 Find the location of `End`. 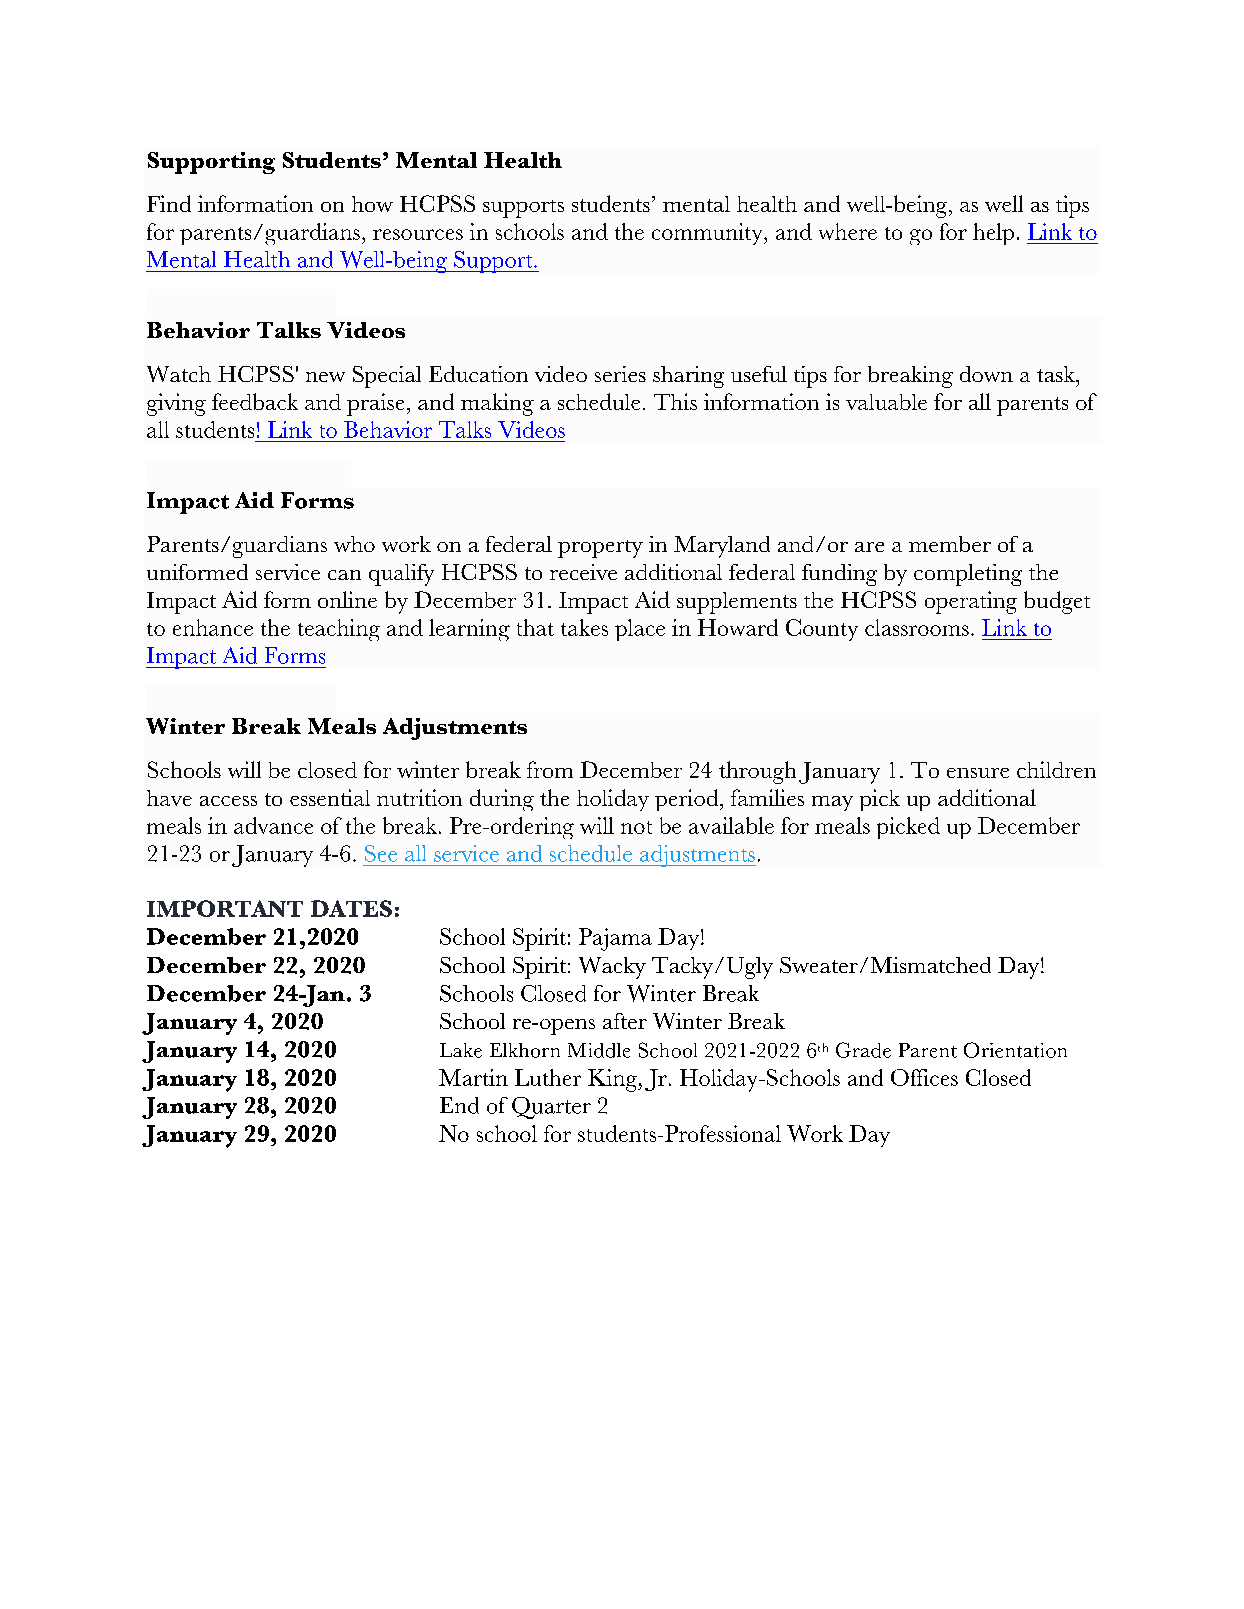

End is located at coordinates (459, 1105).
